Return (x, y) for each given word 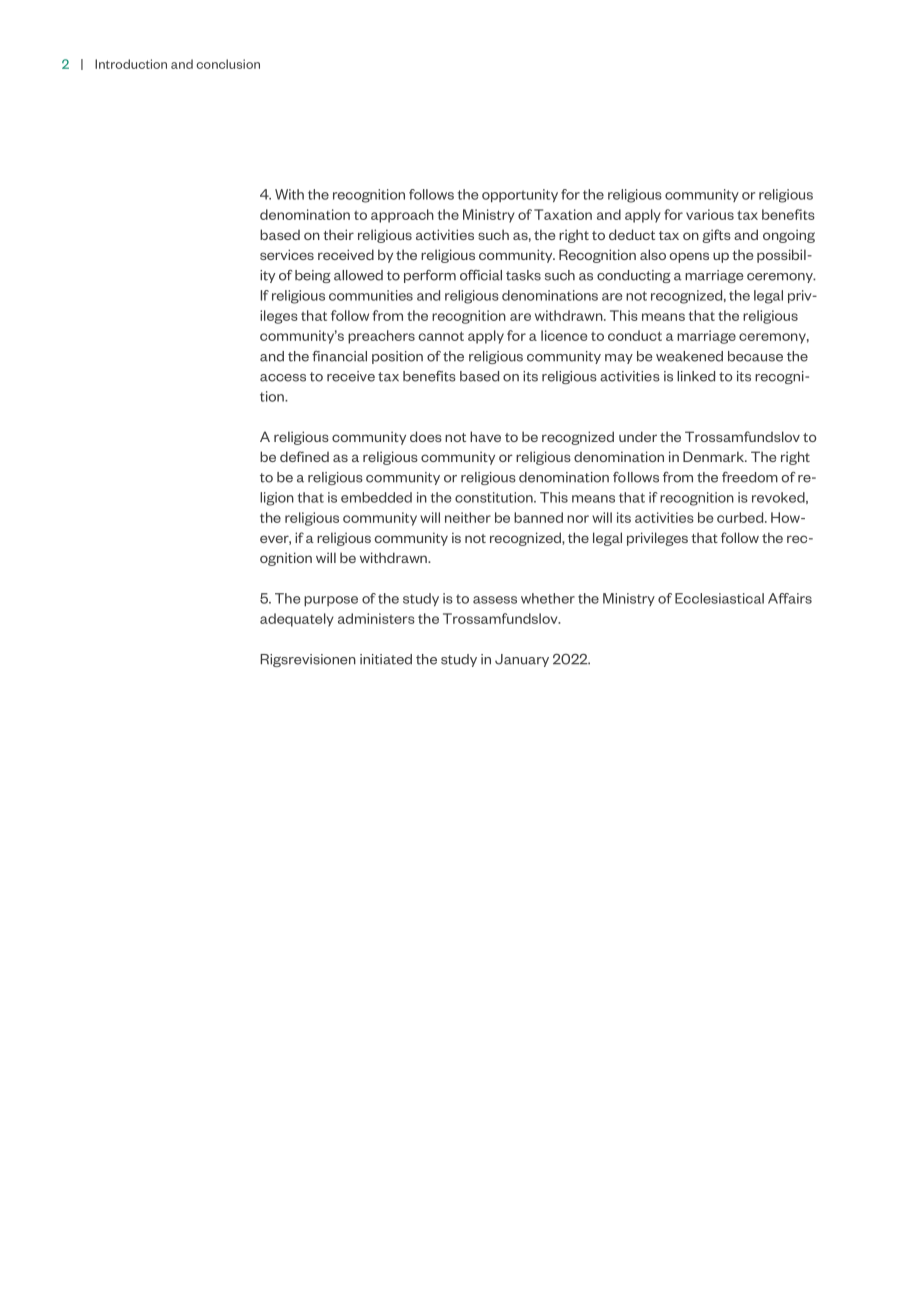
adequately (297, 620)
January (522, 660)
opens (689, 257)
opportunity (520, 196)
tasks (523, 275)
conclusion (228, 64)
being (313, 276)
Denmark (714, 456)
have (485, 436)
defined (304, 456)
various (710, 214)
